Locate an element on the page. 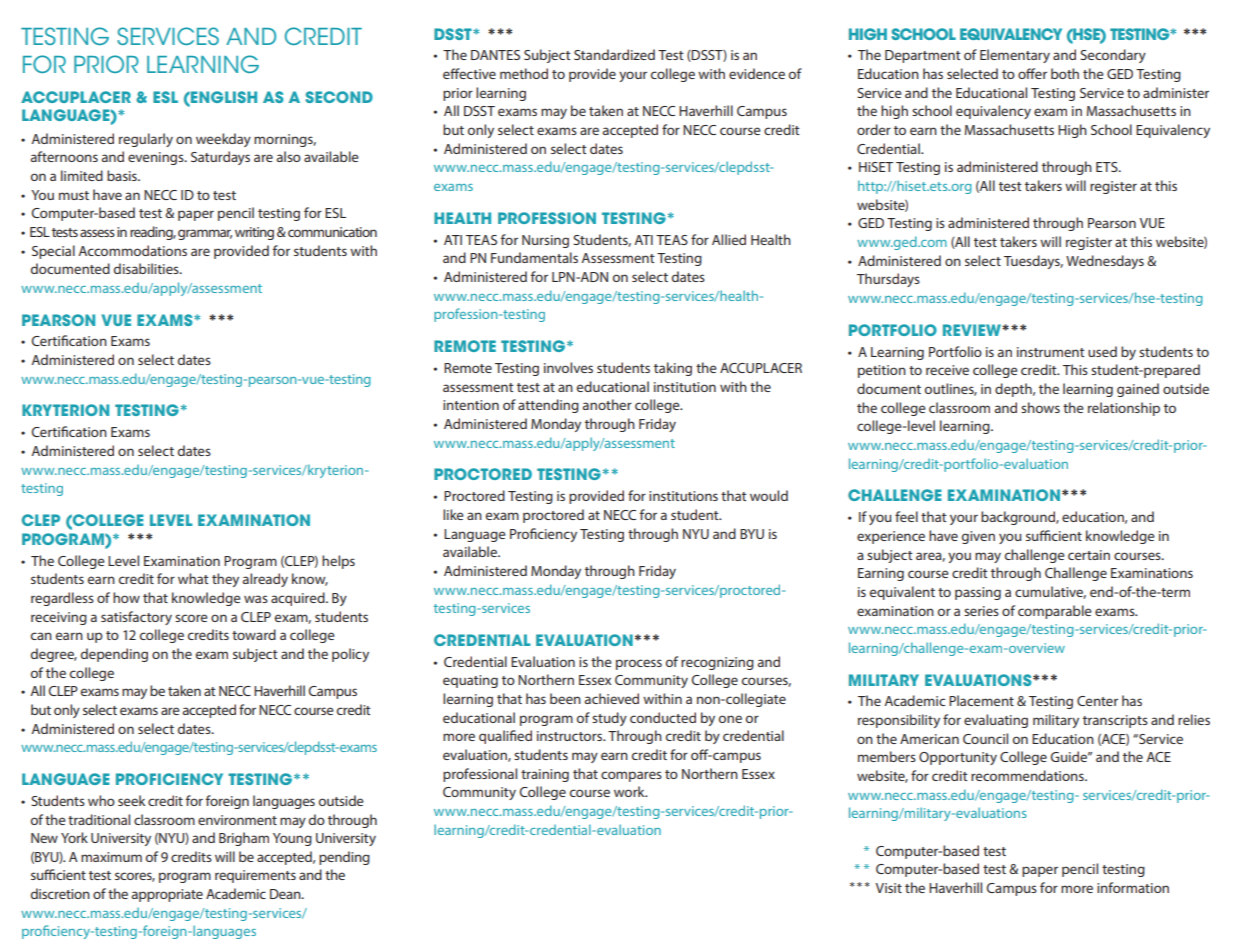  process is located at coordinates (639, 664).
